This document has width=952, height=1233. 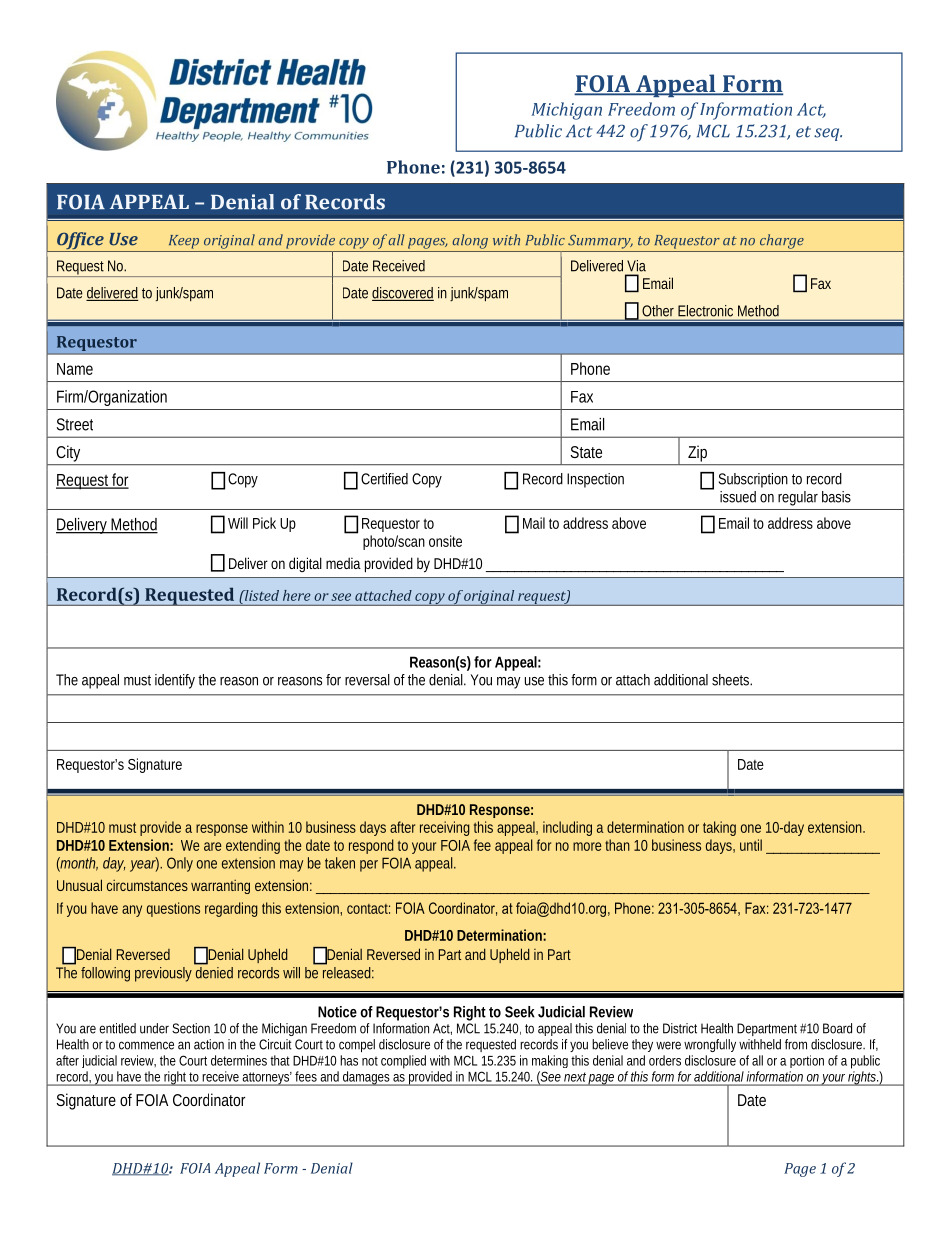 What do you see at coordinates (403, 1062) in the document?
I see `complied` at bounding box center [403, 1062].
